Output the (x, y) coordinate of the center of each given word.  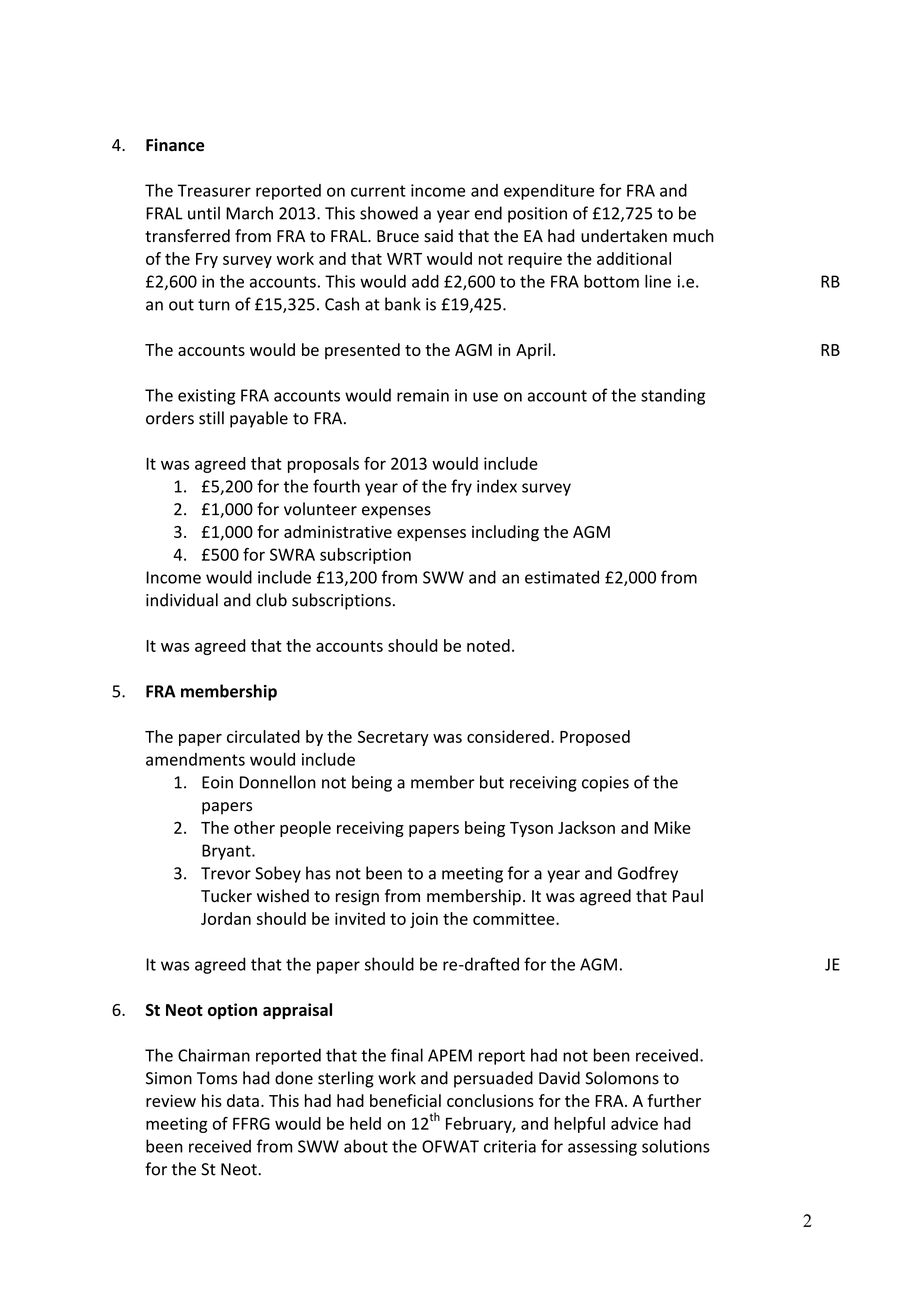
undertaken (624, 236)
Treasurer (214, 190)
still (211, 418)
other (254, 827)
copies (605, 784)
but (492, 782)
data (243, 1100)
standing (673, 396)
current (378, 191)
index (497, 486)
